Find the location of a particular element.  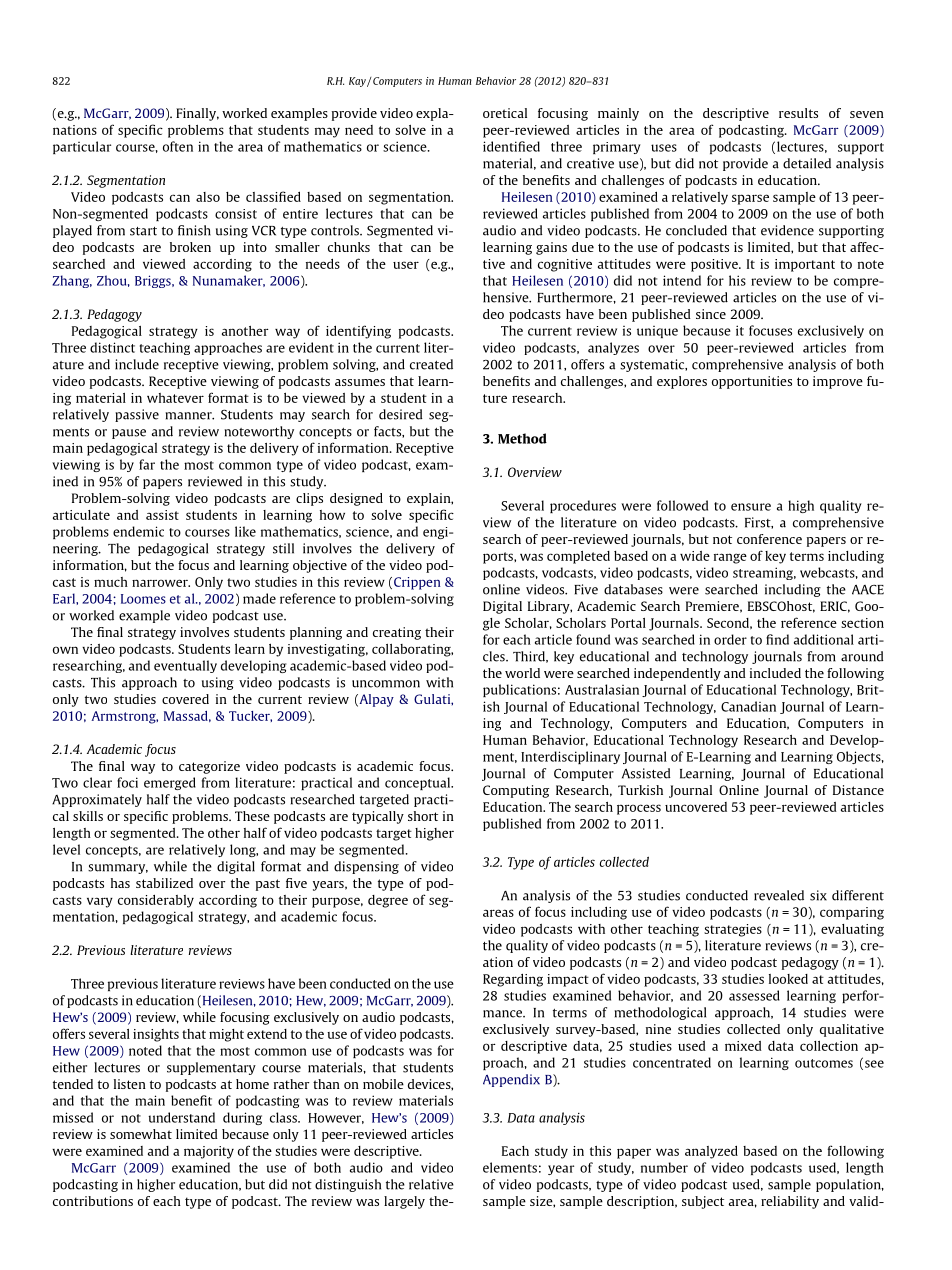

results is located at coordinates (798, 113).
